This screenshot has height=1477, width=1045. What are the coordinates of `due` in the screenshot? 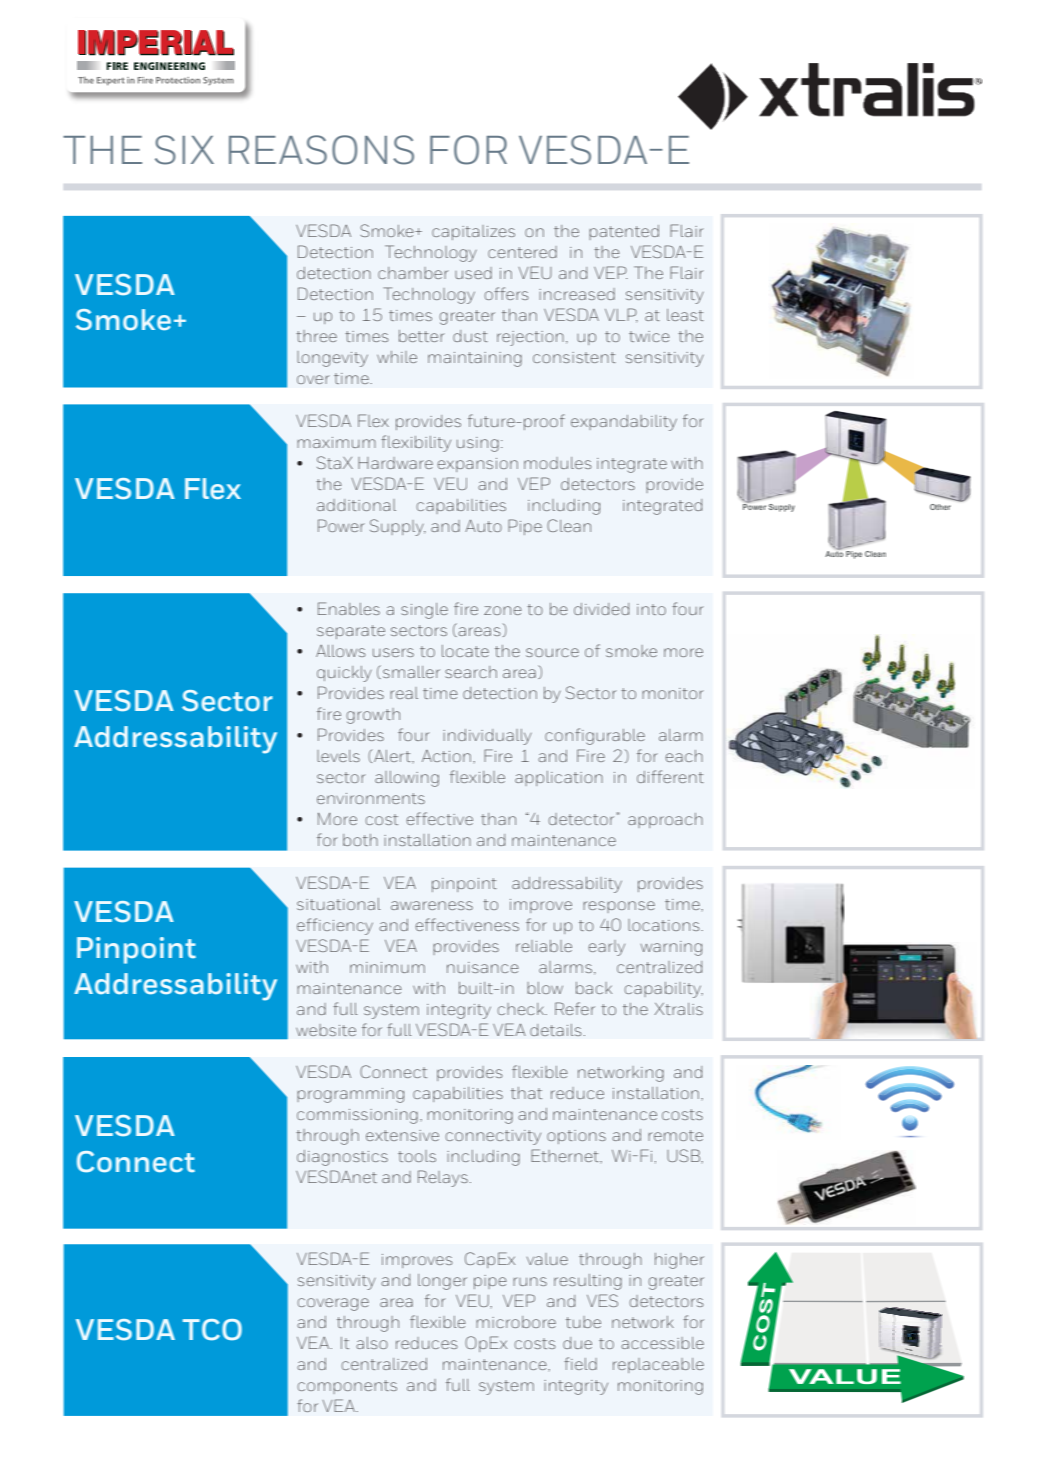 It's located at (577, 1343).
